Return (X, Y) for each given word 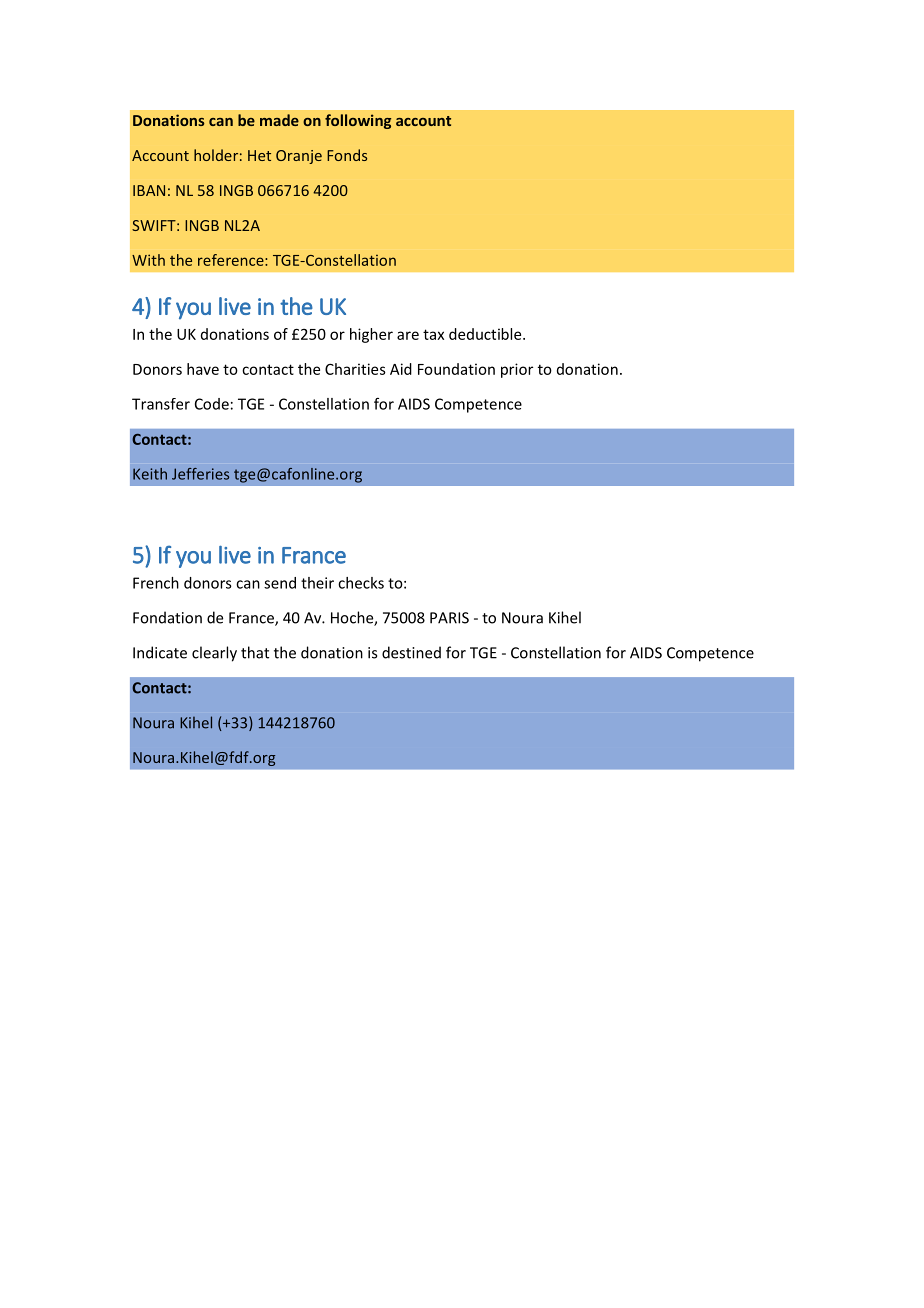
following (358, 121)
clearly (214, 654)
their (317, 583)
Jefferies (200, 474)
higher (371, 335)
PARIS (449, 618)
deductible (486, 334)
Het (259, 155)
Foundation (456, 369)
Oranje (299, 157)
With (148, 260)
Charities (355, 369)
